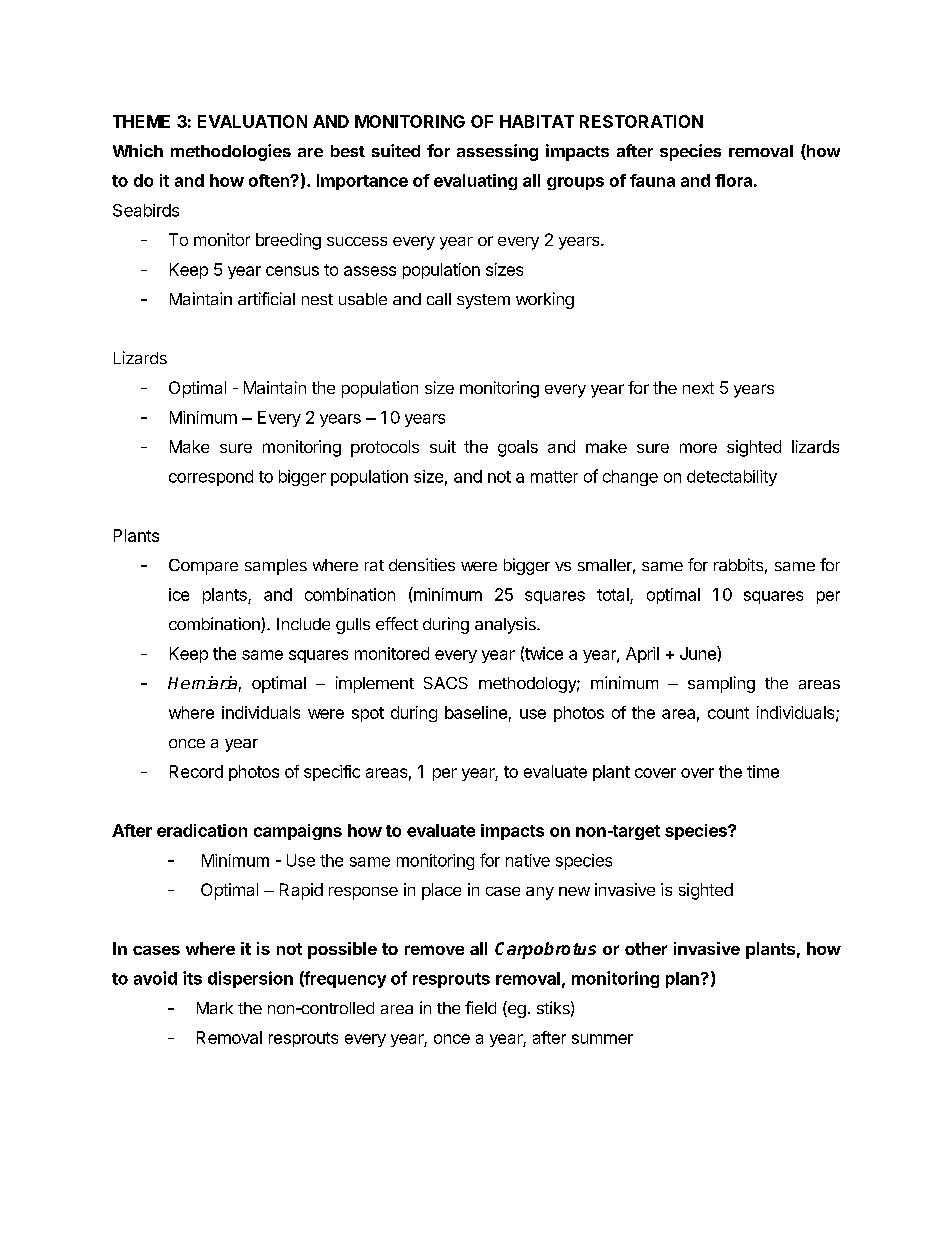  Describe the element at coordinates (475, 182) in the document. I see `evaluating` at that location.
